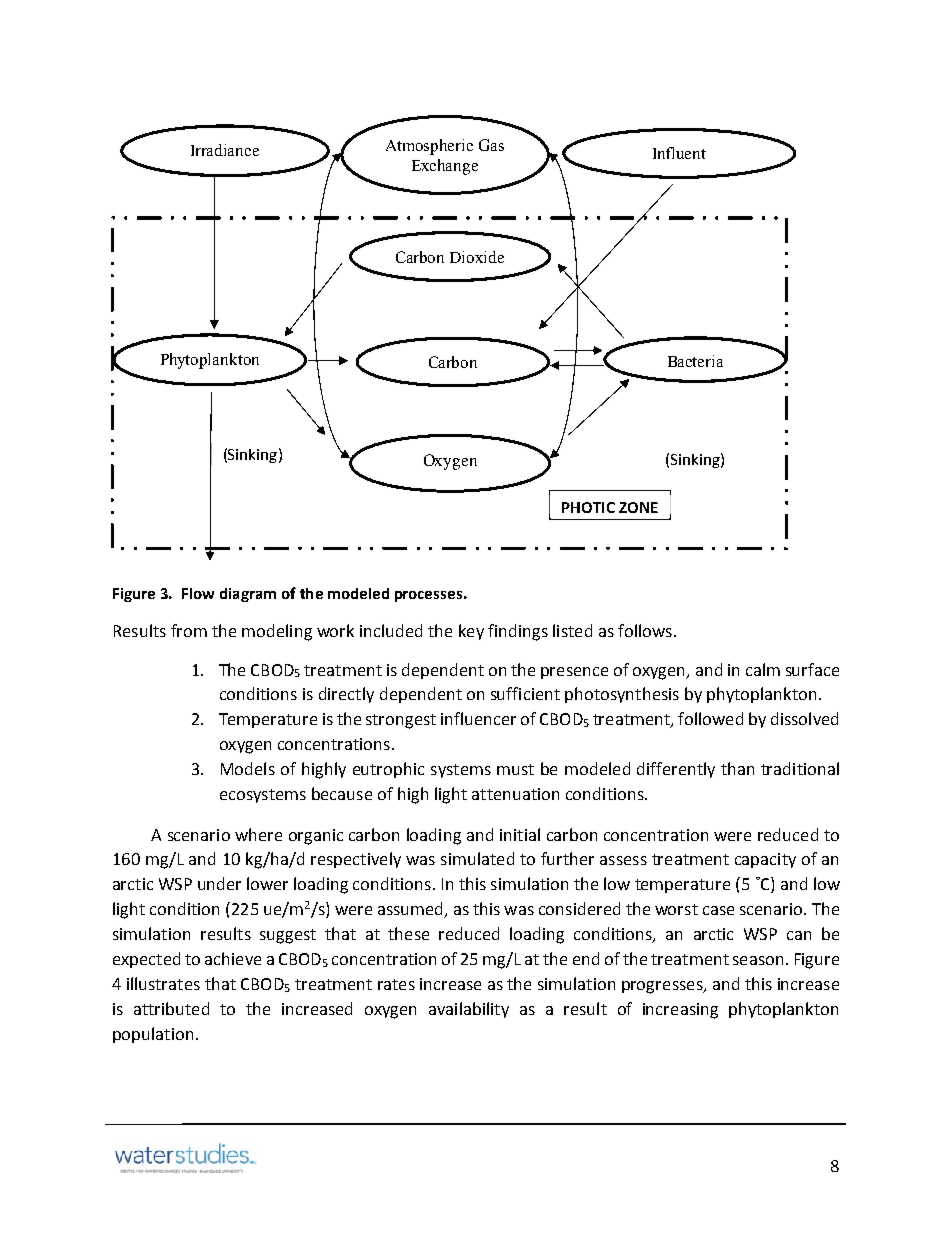  What do you see at coordinates (695, 361) in the image?
I see `Bacteria` at bounding box center [695, 361].
